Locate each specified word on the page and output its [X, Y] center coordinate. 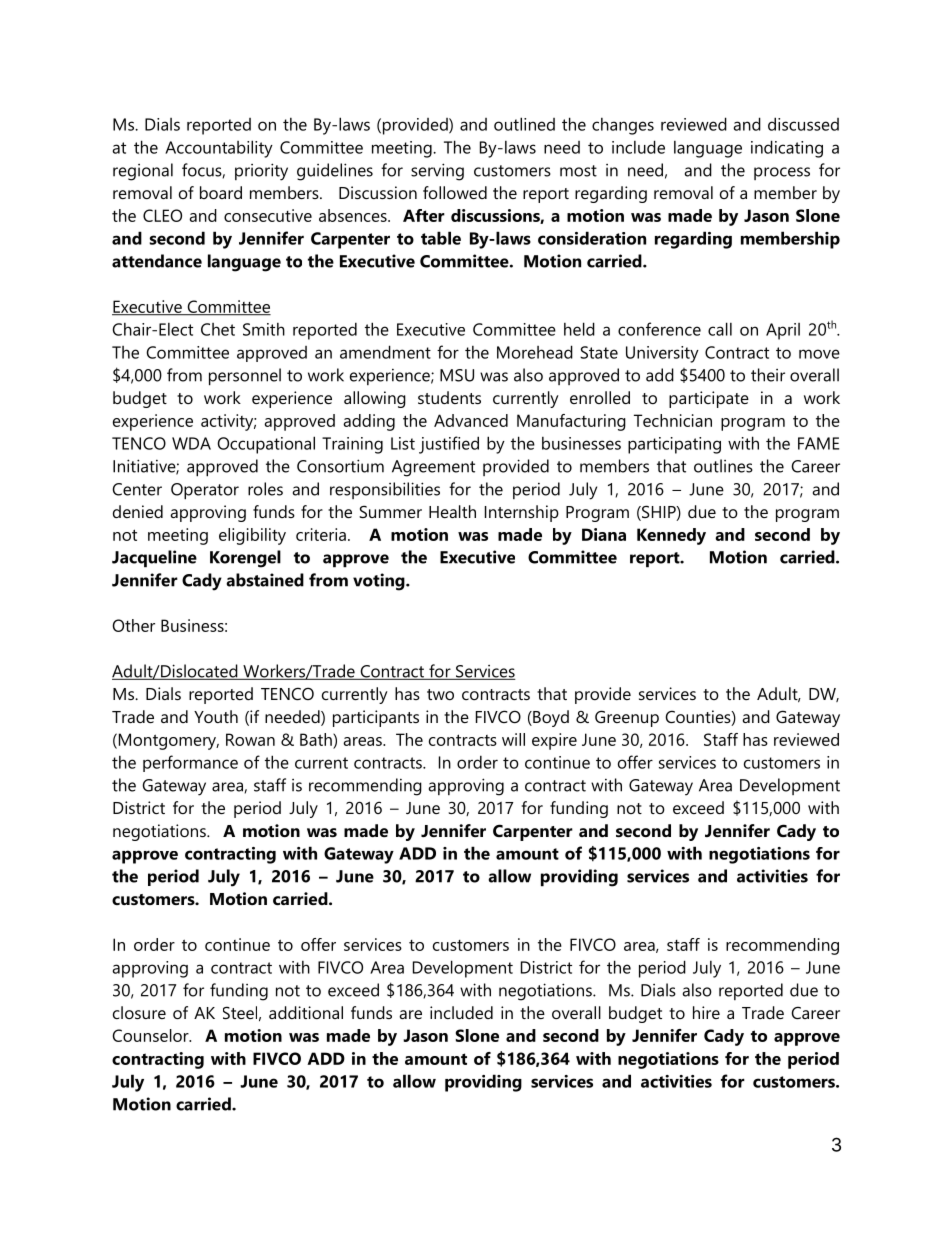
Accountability [219, 149]
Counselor [152, 1035]
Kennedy [671, 536]
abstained [265, 580]
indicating [787, 149]
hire [706, 1012]
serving [437, 172]
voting [380, 582]
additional [306, 1012]
